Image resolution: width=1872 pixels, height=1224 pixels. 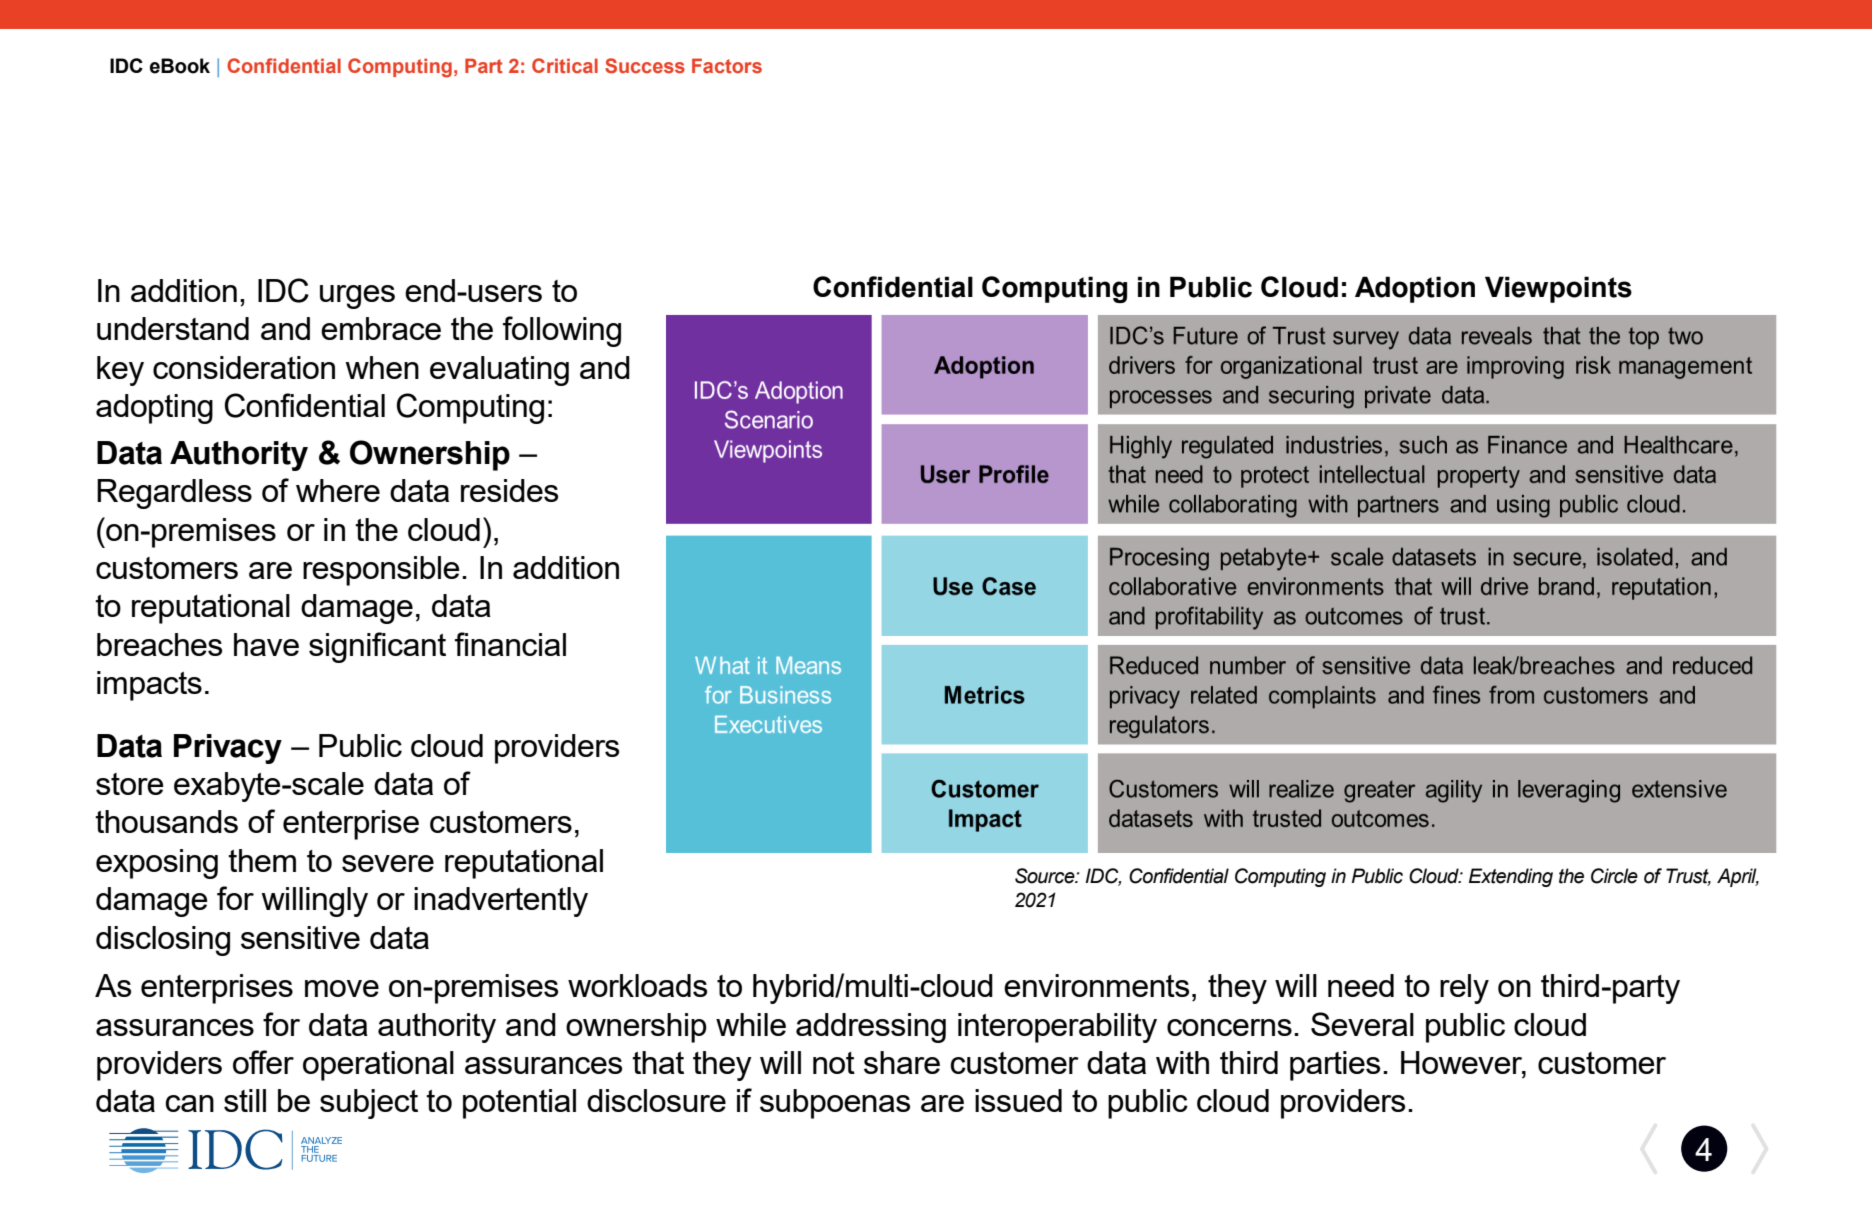 What do you see at coordinates (1415, 289) in the screenshot?
I see `Adoption` at bounding box center [1415, 289].
